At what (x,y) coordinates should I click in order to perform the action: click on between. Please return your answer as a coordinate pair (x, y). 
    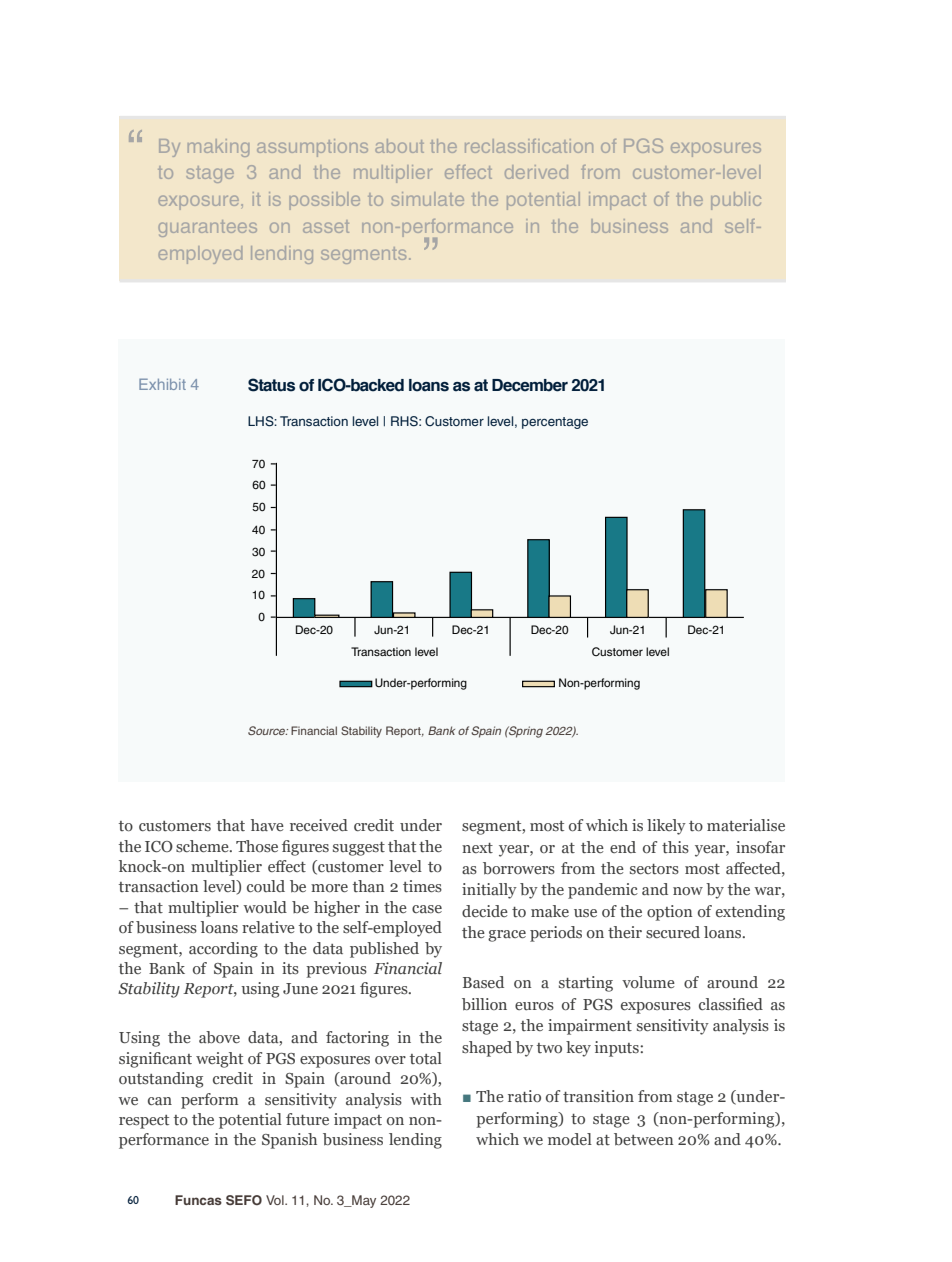
    Looking at the image, I should click on (643, 1139).
